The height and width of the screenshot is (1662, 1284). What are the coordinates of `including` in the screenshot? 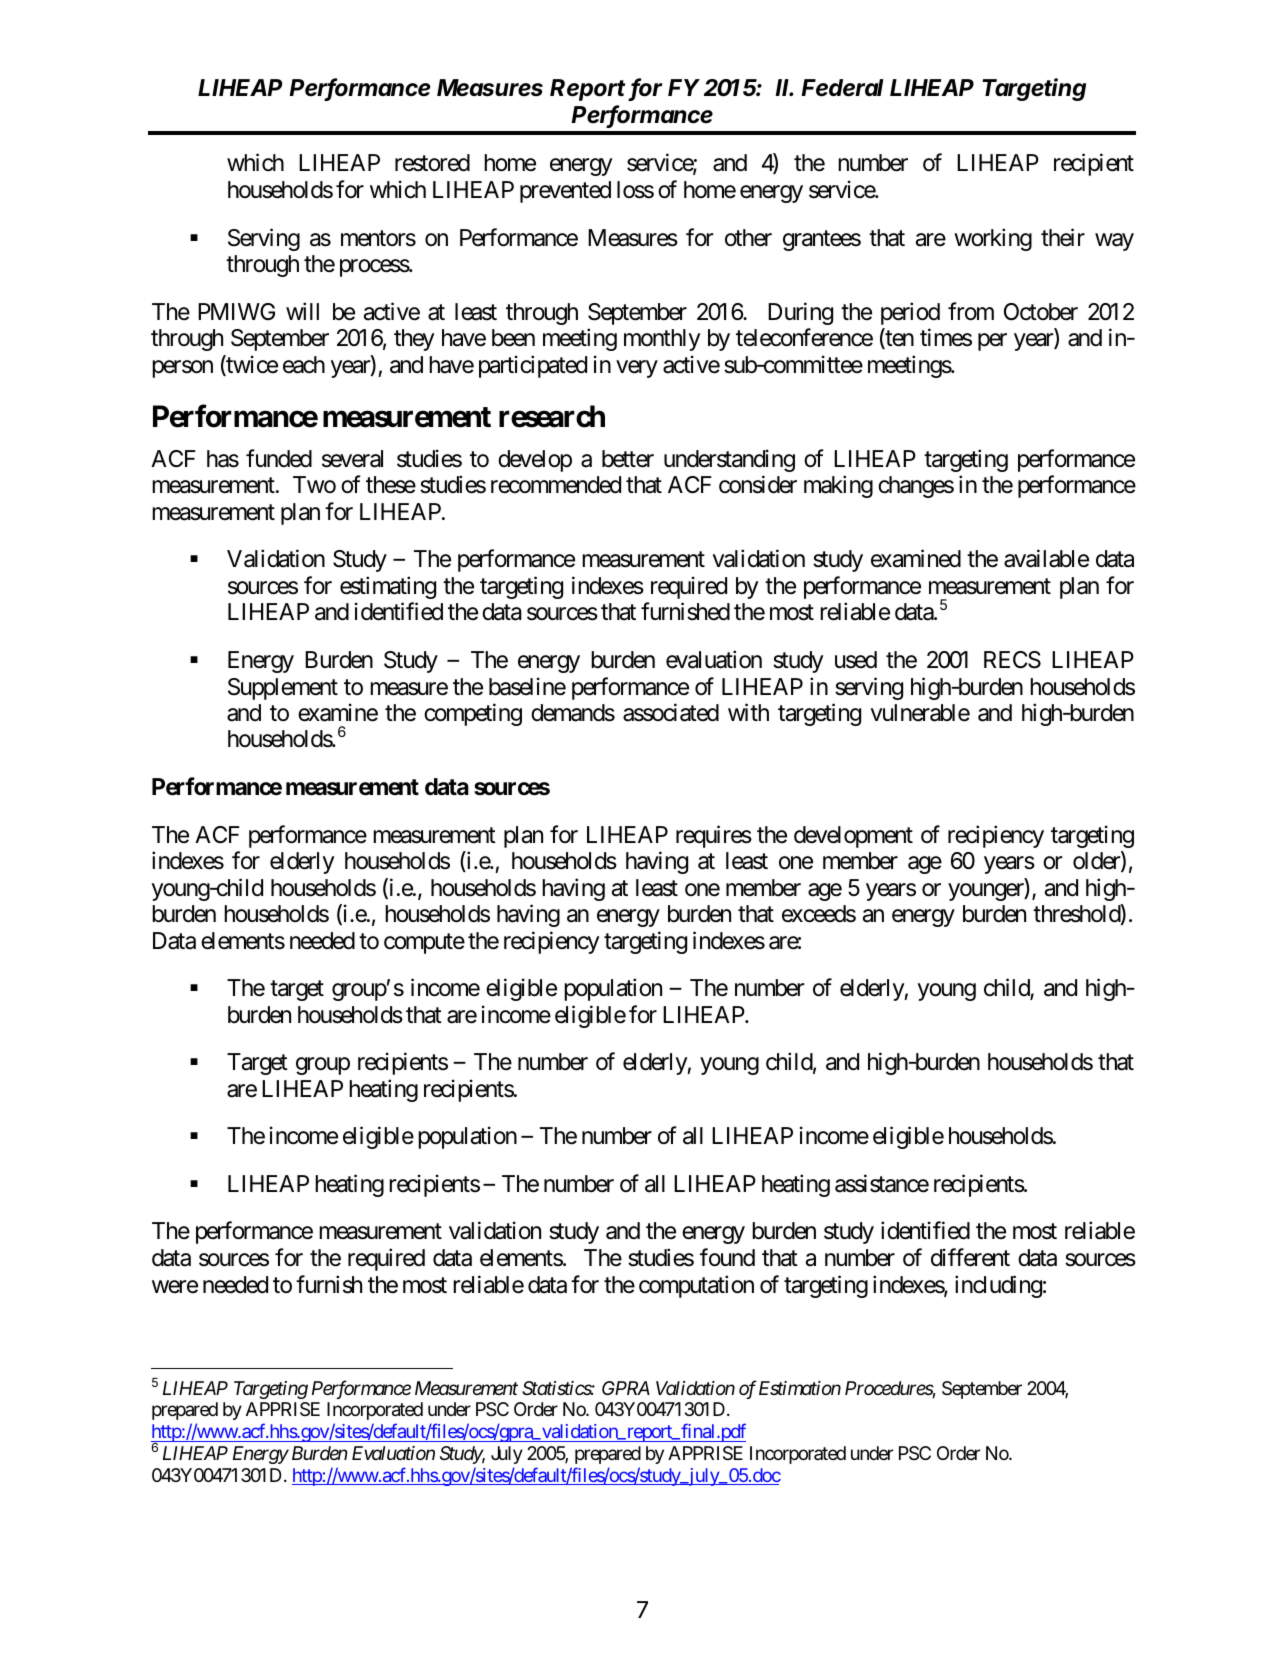 It's located at (998, 1286).
